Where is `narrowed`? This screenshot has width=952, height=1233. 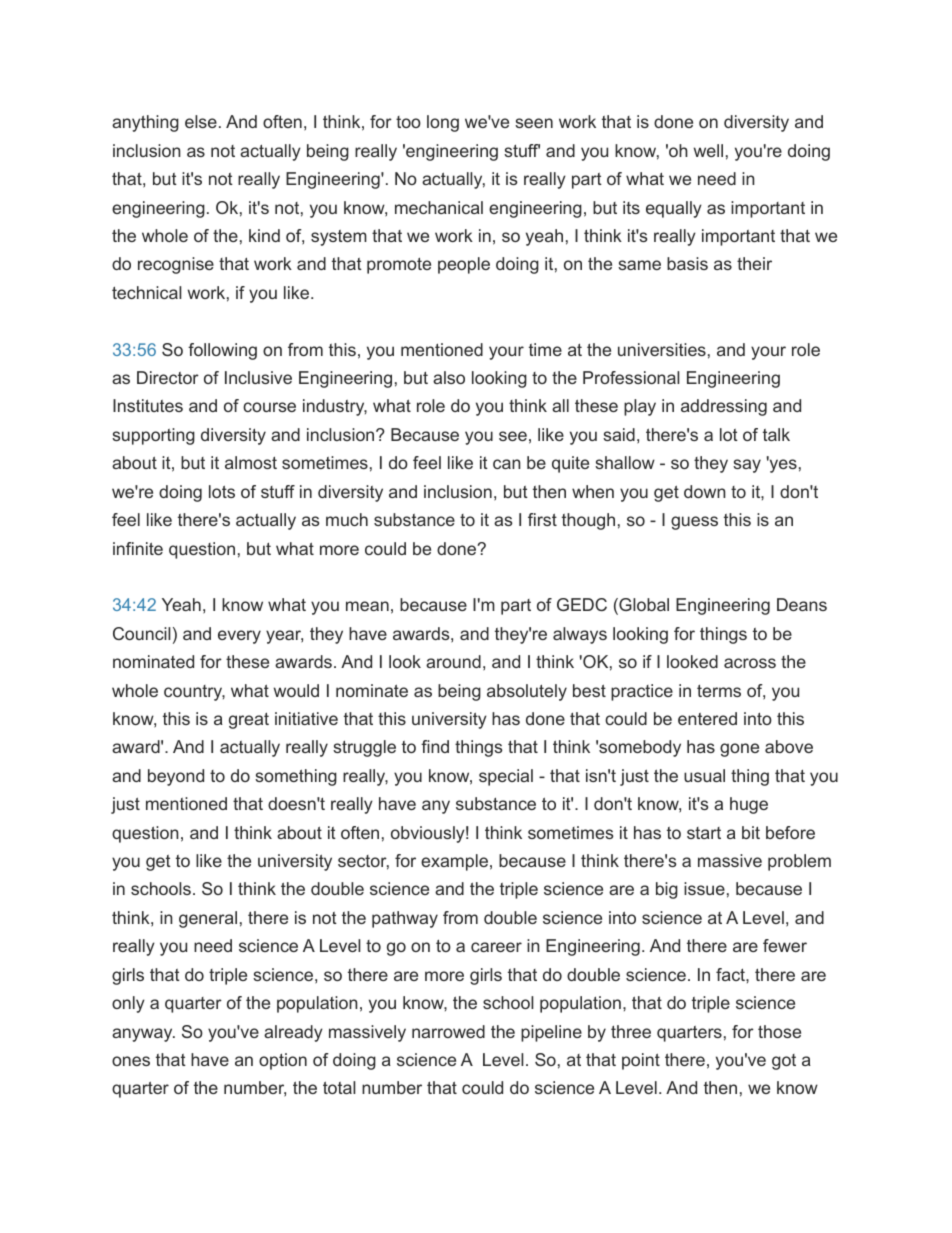 narrowed is located at coordinates (448, 1031).
